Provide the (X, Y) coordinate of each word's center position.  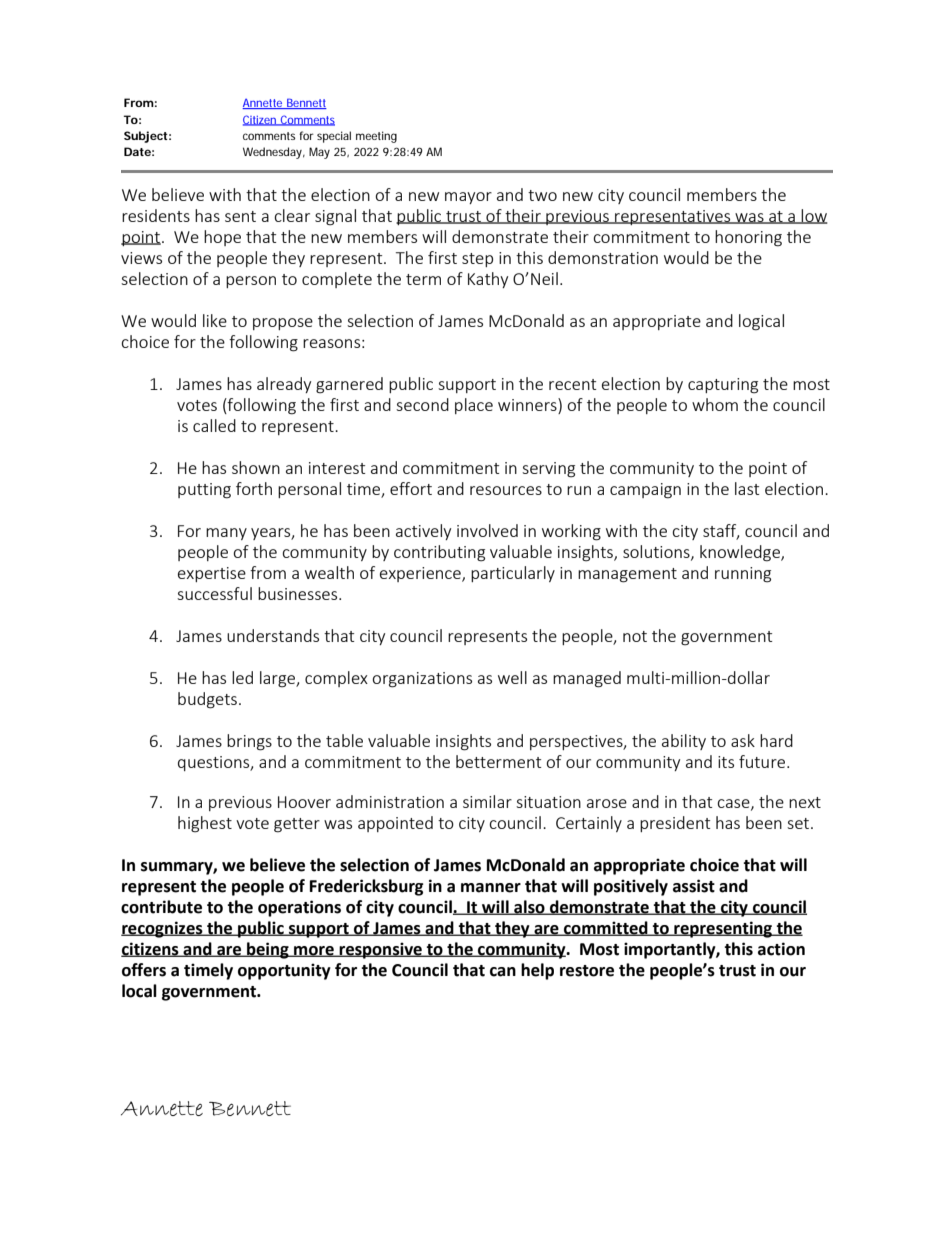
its (726, 762)
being (268, 950)
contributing (439, 553)
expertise (212, 574)
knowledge (741, 553)
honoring (748, 238)
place (474, 406)
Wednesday (274, 153)
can (503, 972)
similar (487, 801)
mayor (468, 198)
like (215, 320)
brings (249, 742)
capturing (723, 386)
